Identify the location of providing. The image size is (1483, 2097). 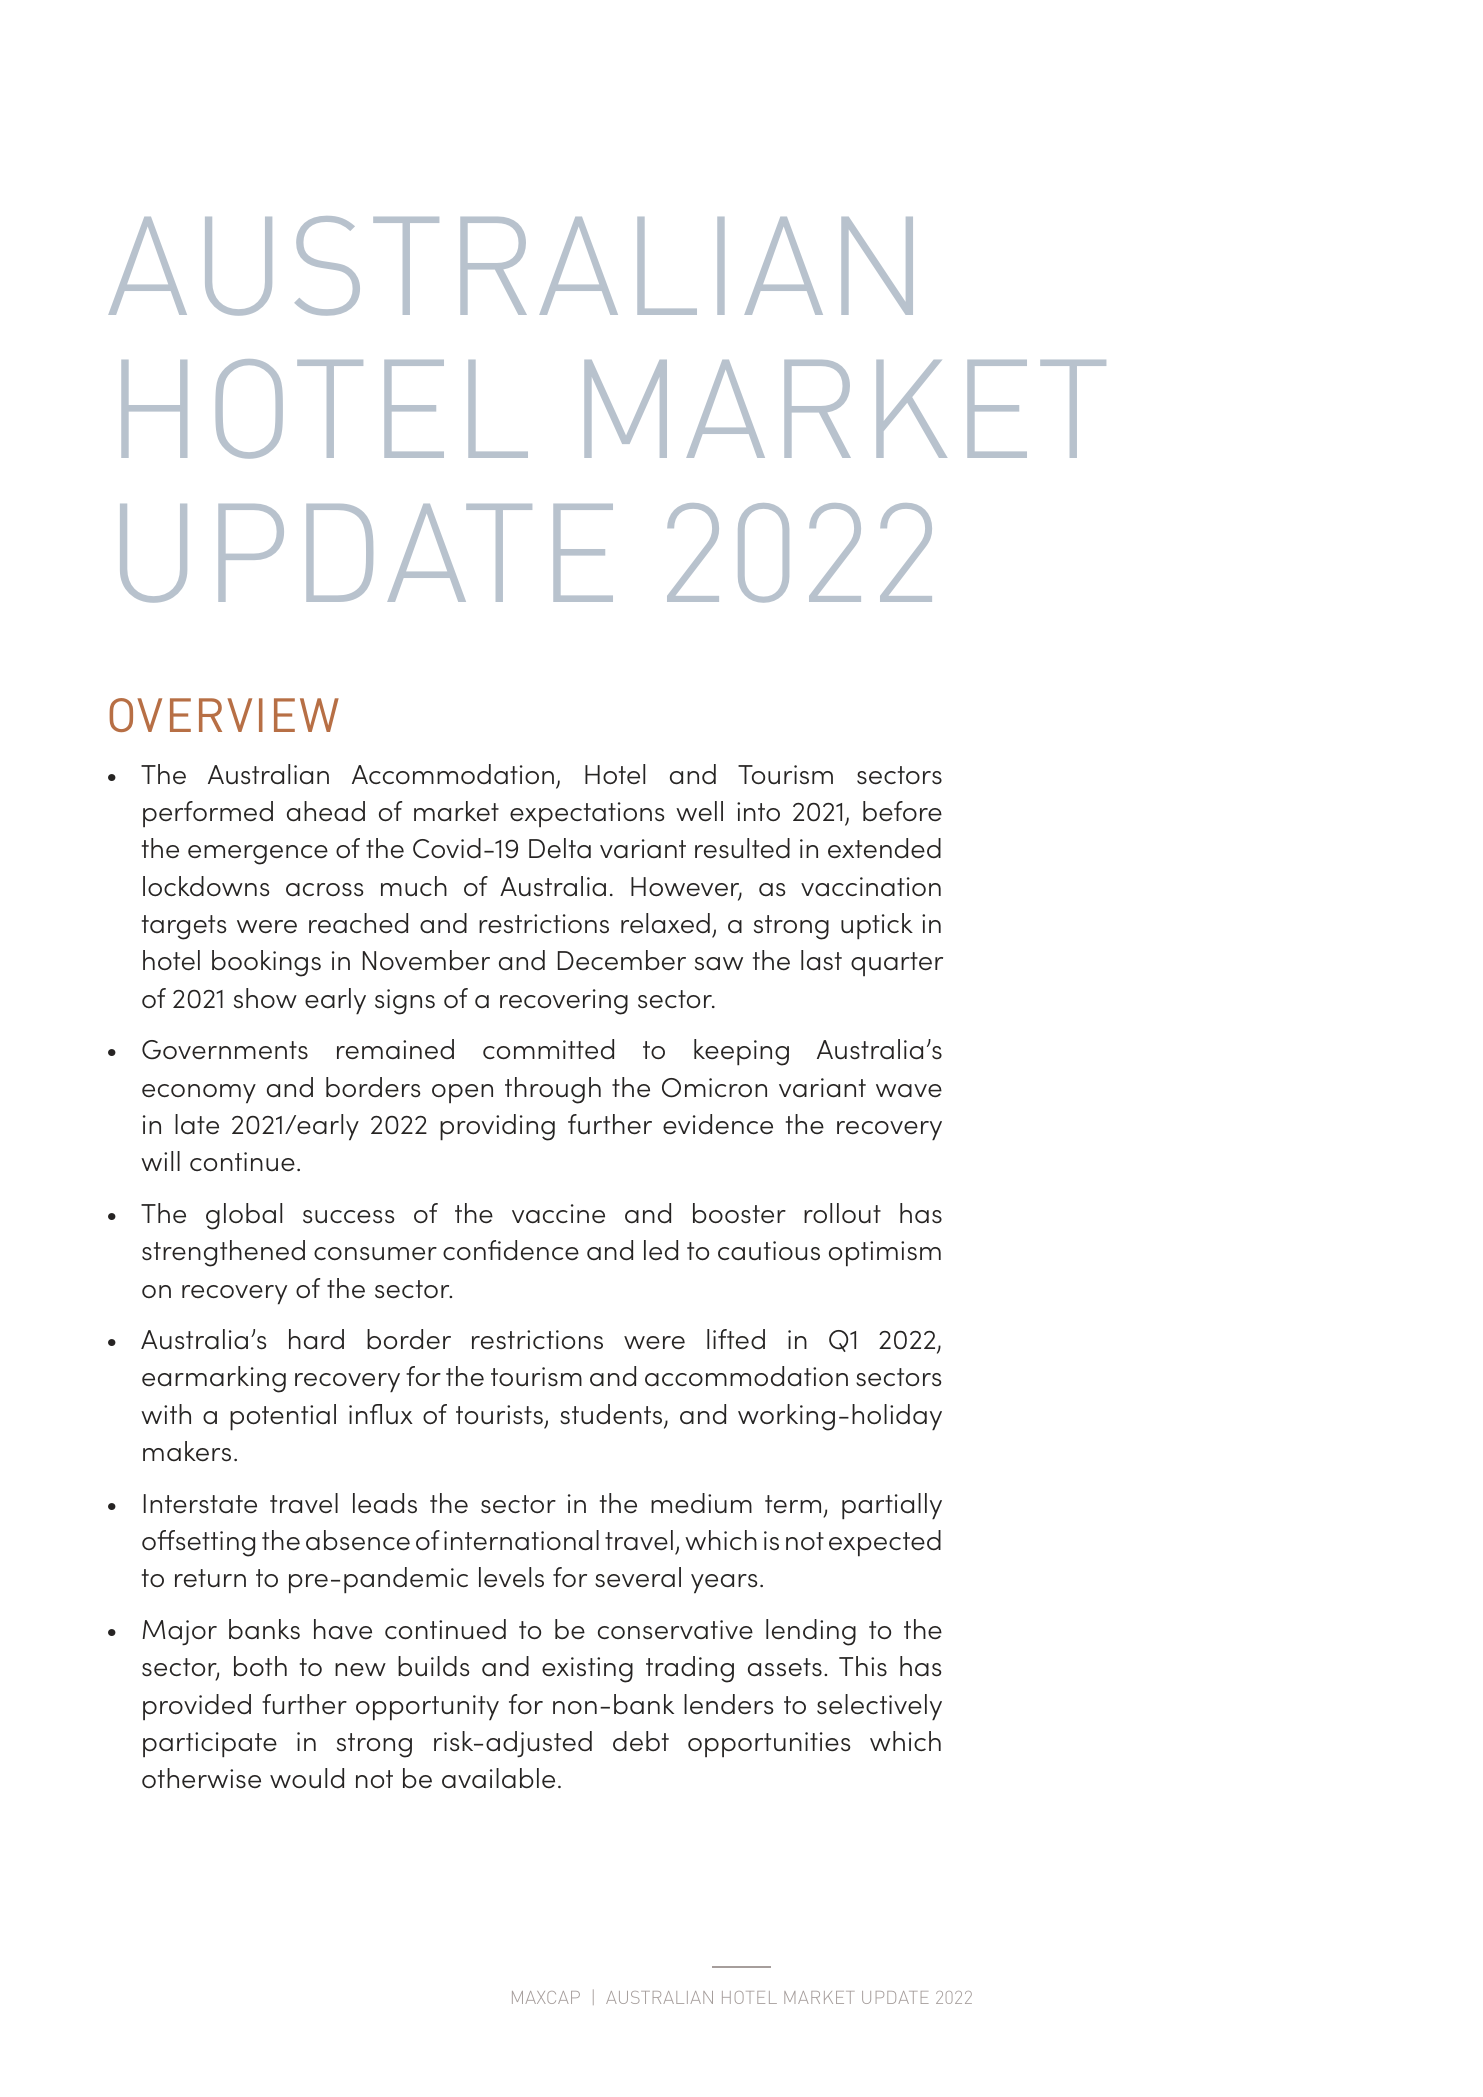
(497, 1127).
